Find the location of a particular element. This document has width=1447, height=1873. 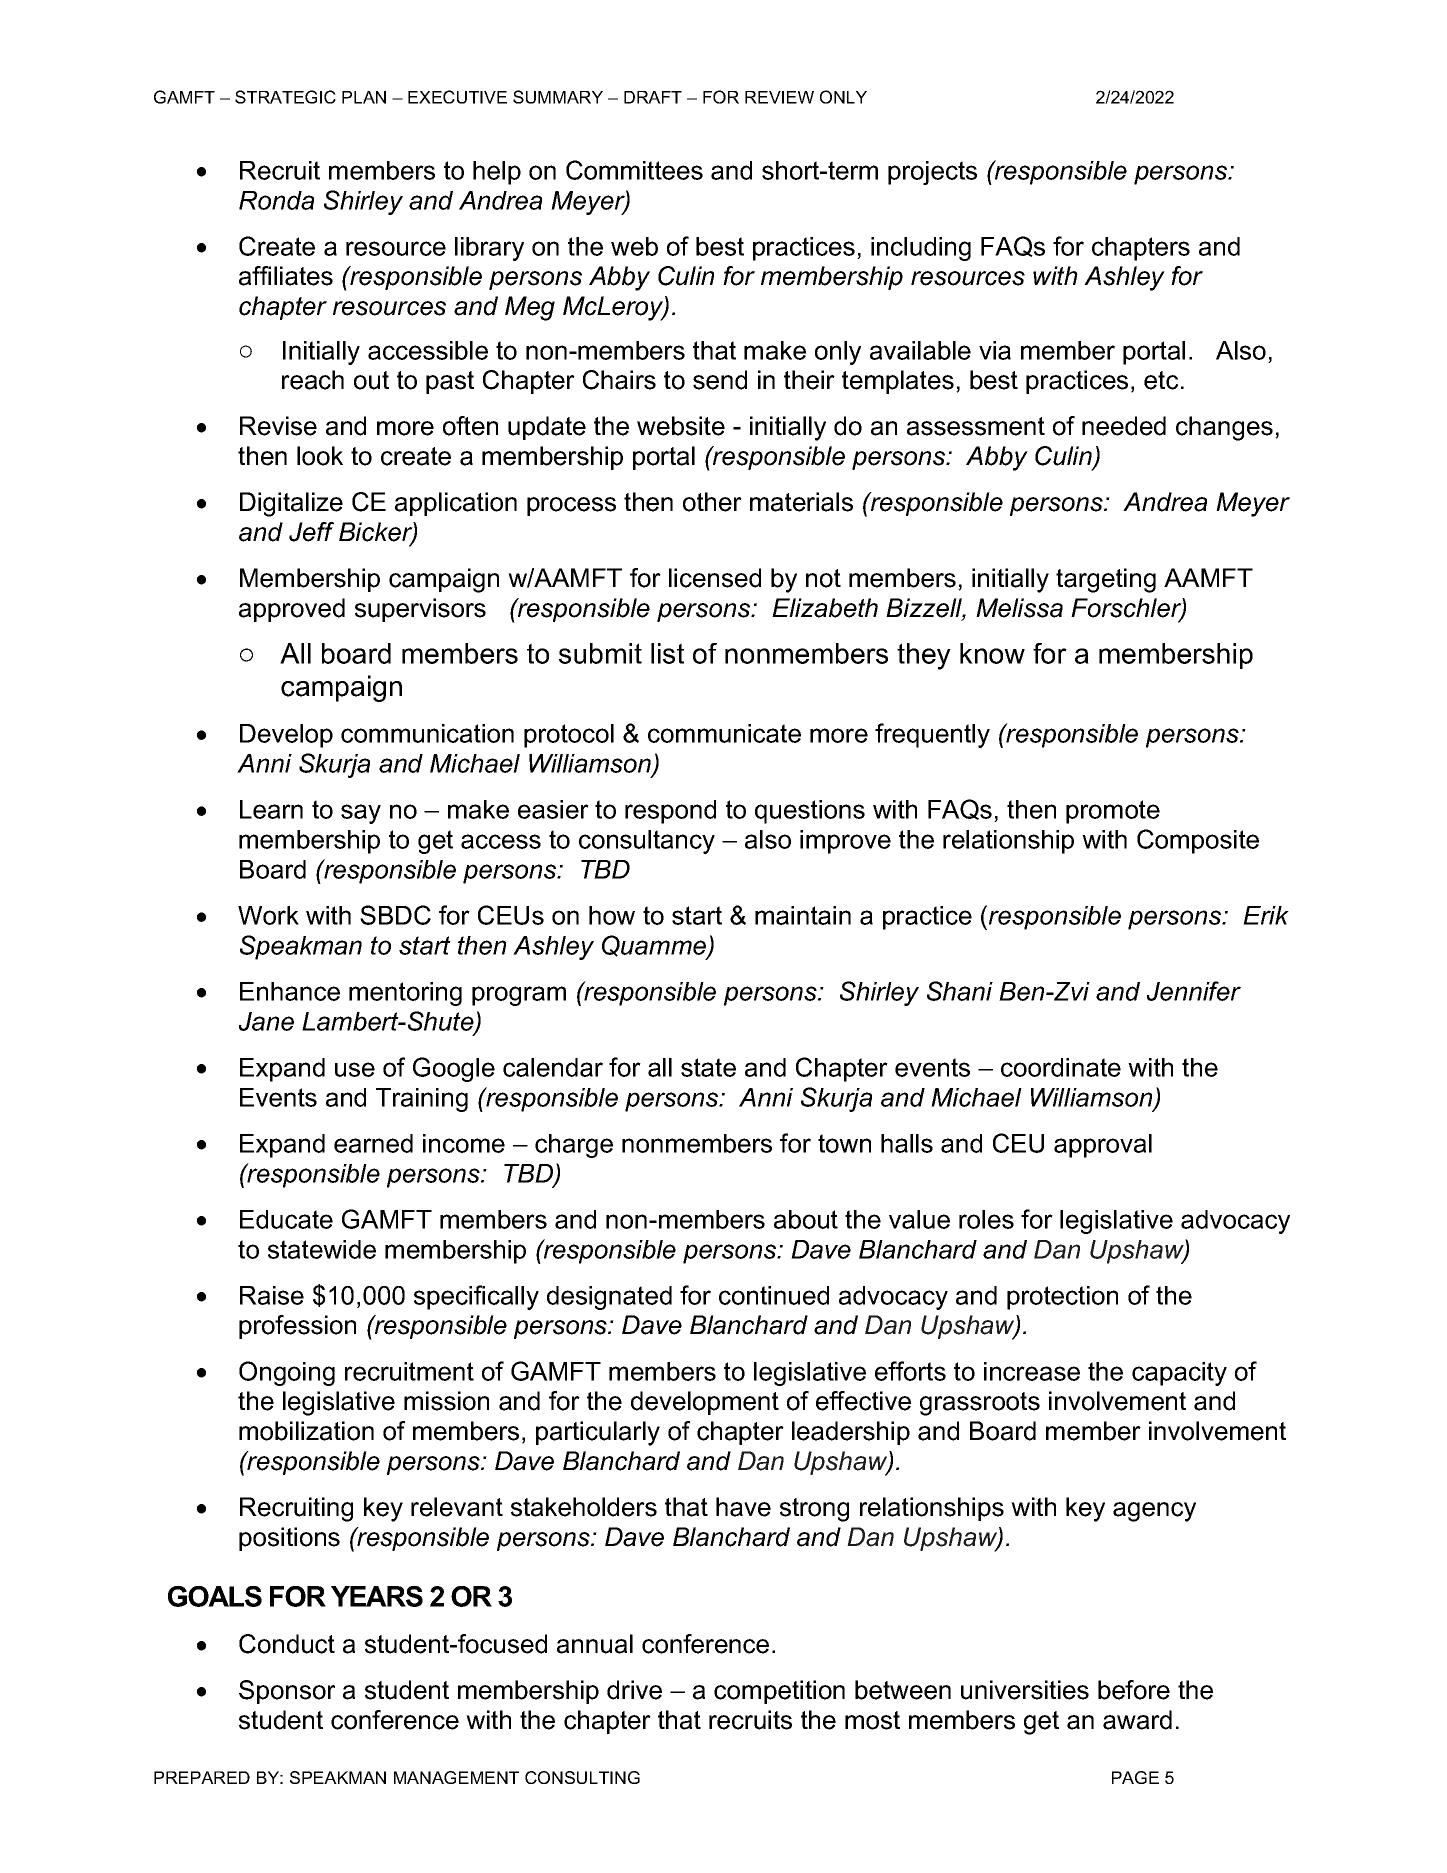

award is located at coordinates (1137, 1720).
